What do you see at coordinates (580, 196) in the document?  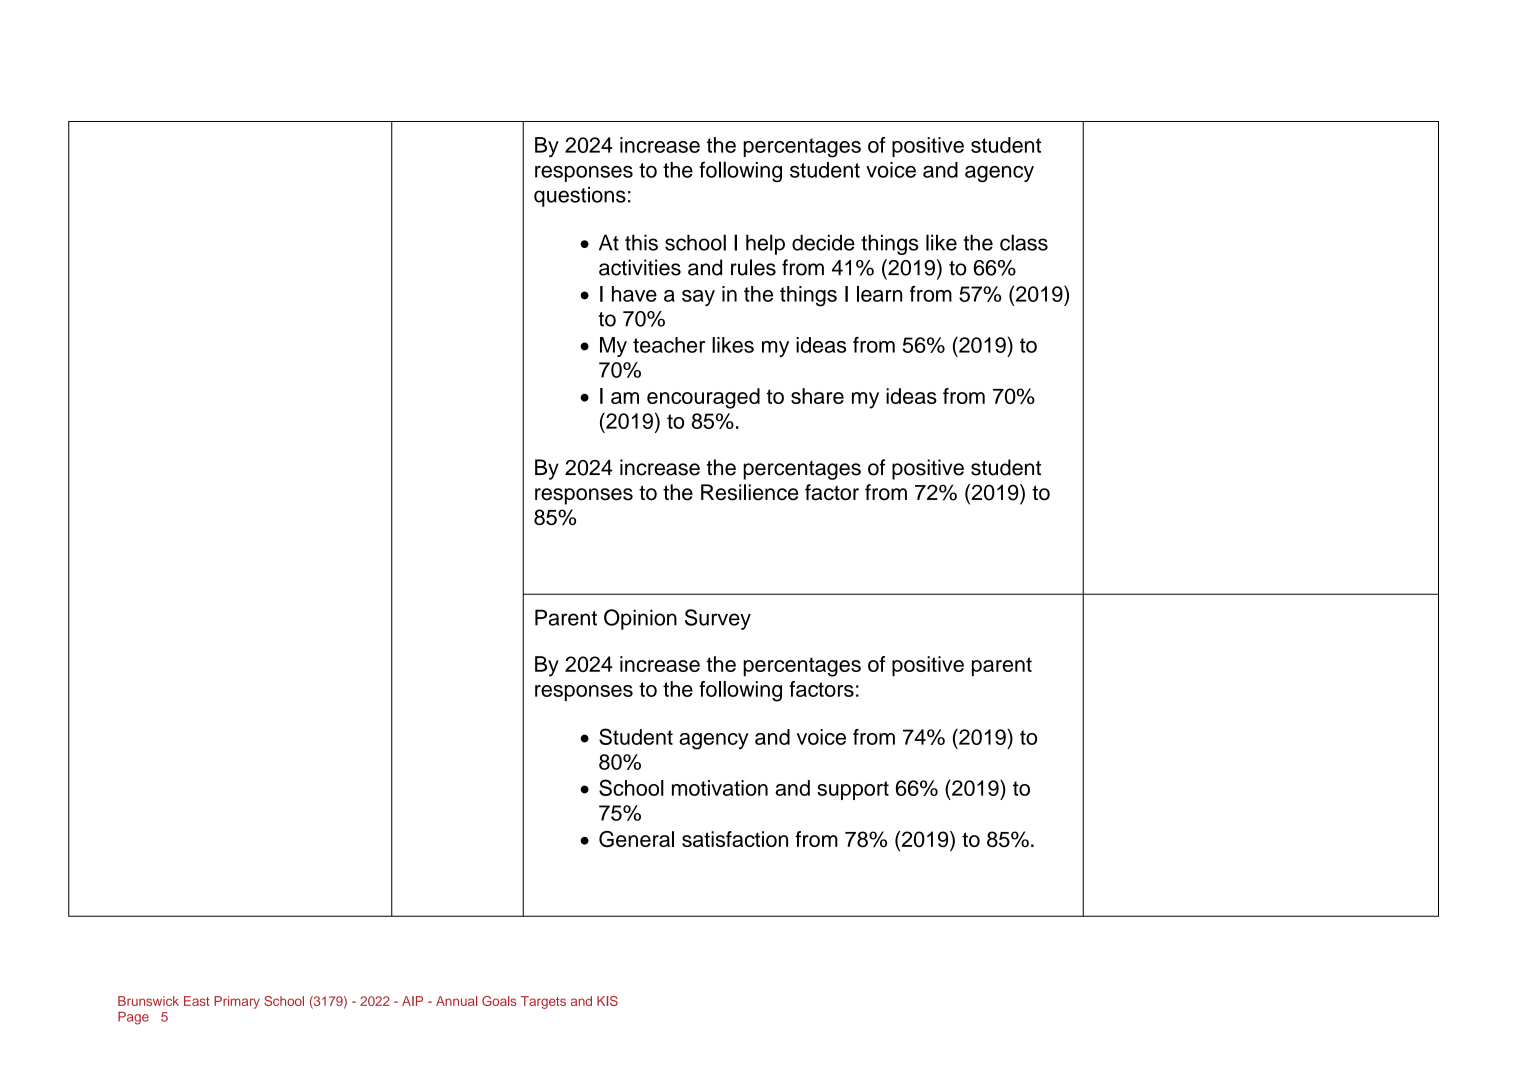 I see `questions` at bounding box center [580, 196].
